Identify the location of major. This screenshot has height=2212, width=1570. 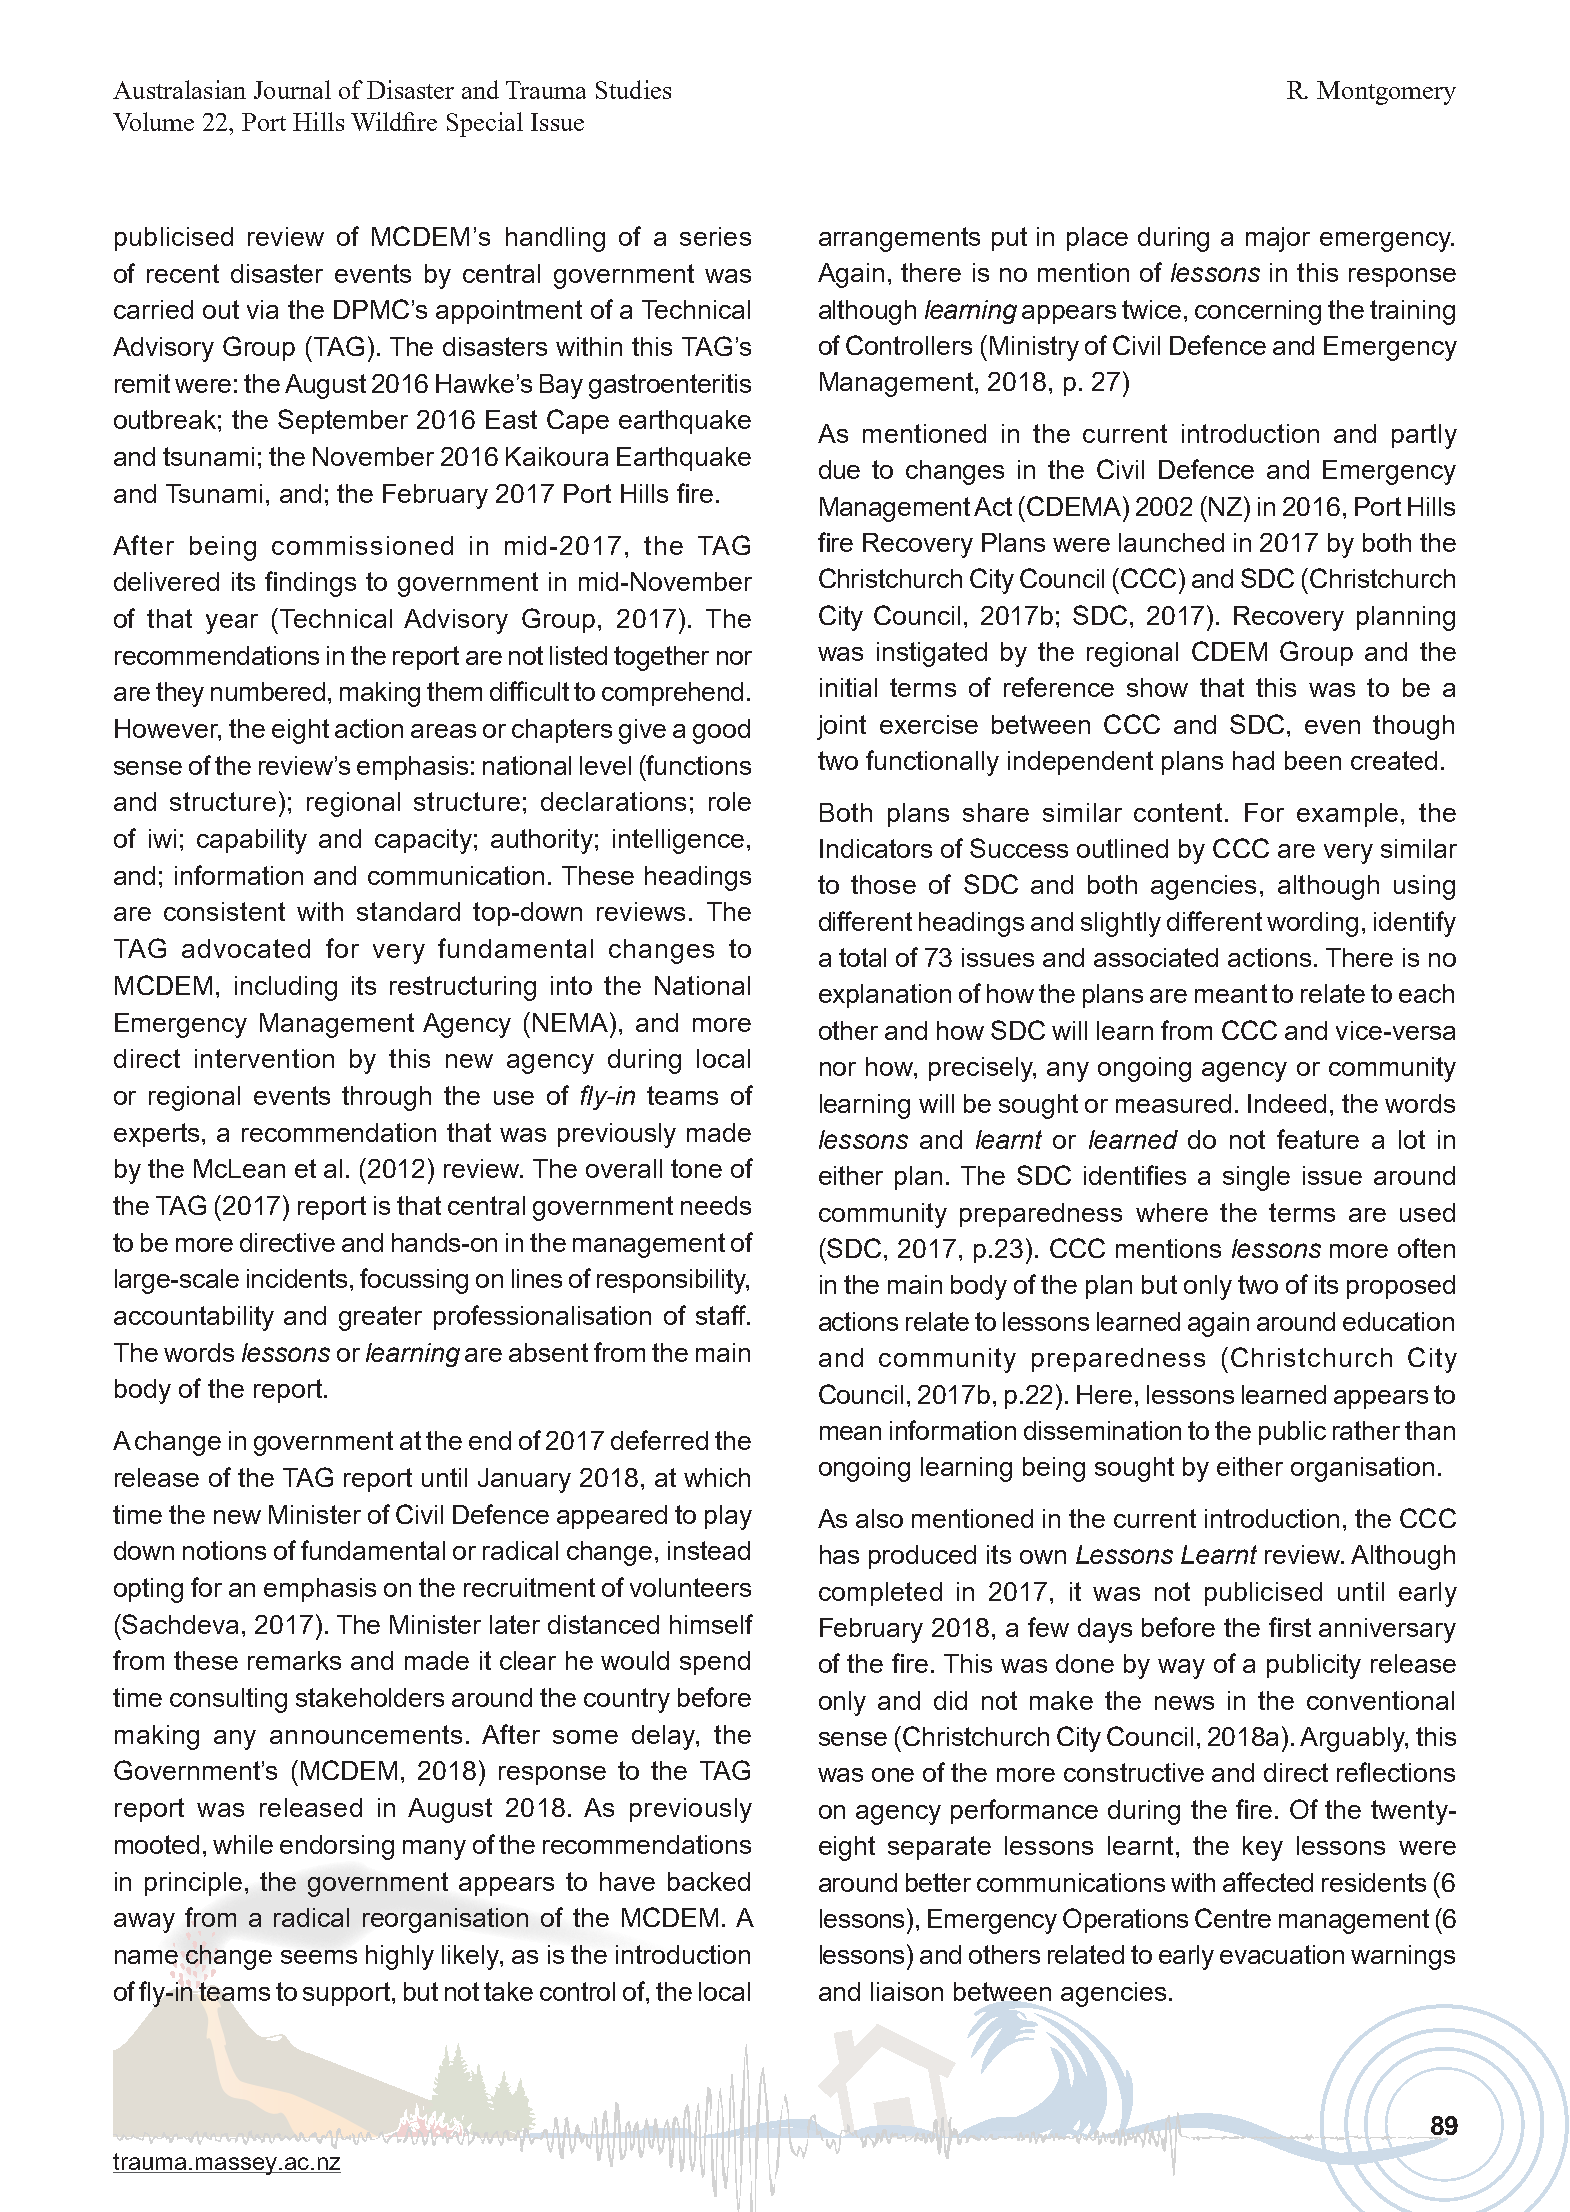
(1278, 239).
